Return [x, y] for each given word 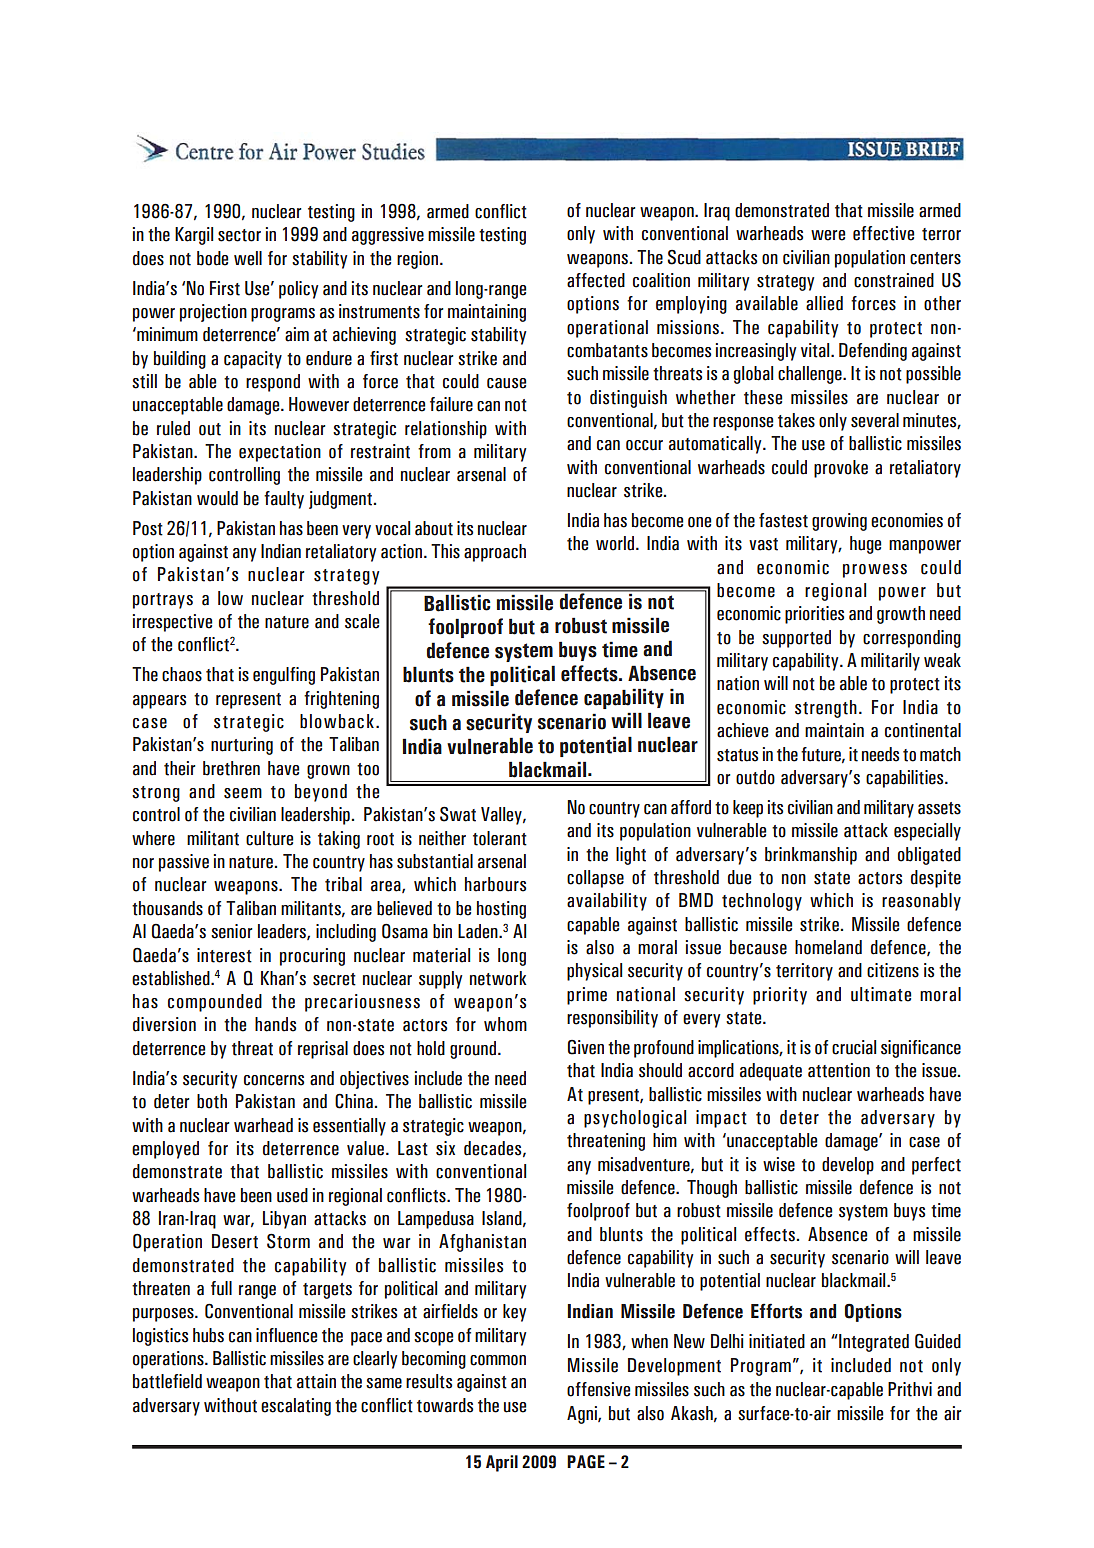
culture [269, 838]
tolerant [500, 838]
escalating [296, 1407]
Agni [583, 1415]
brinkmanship [811, 856]
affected [596, 280]
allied [824, 303]
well [248, 258]
